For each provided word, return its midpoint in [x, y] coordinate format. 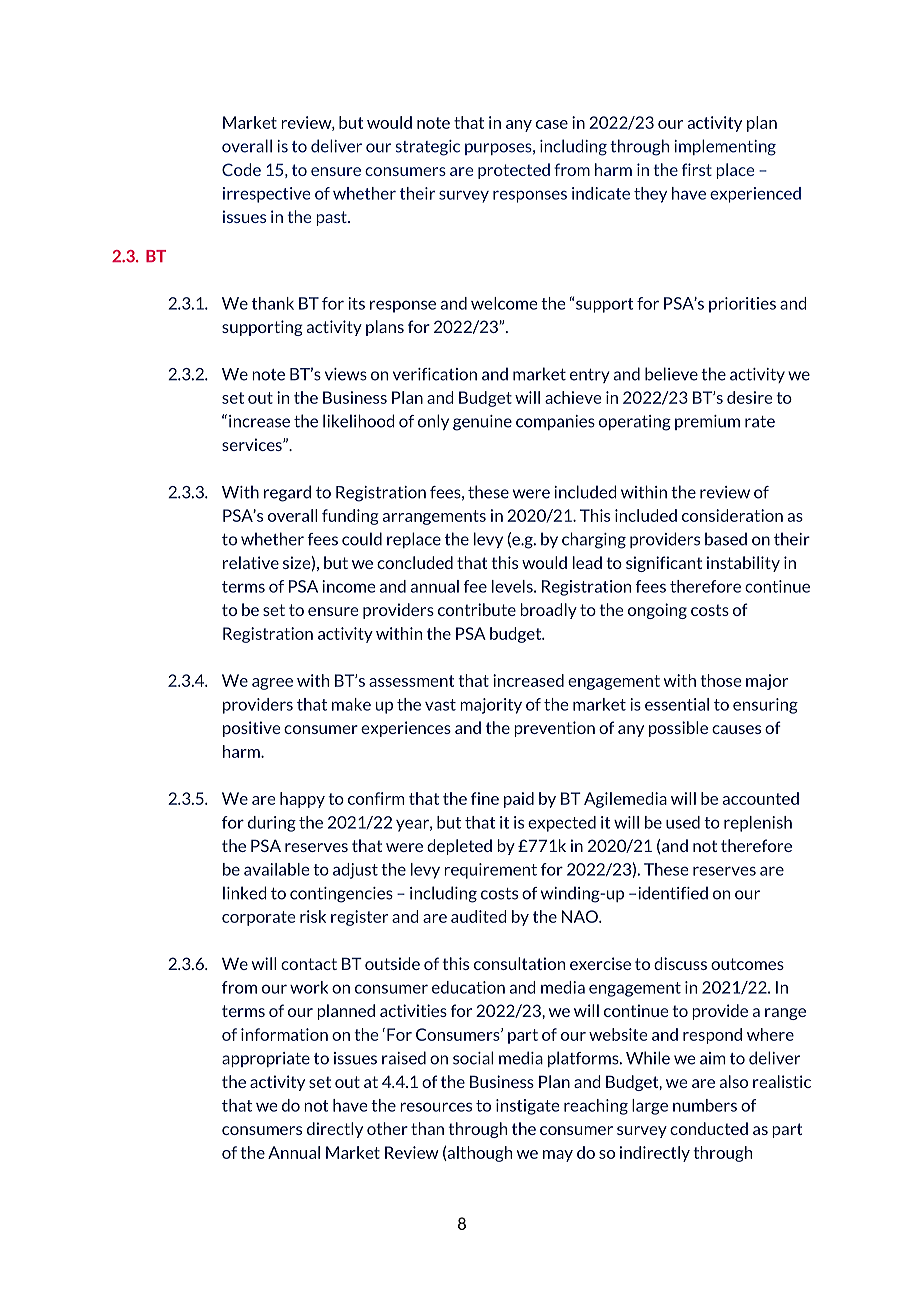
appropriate [266, 1059]
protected [514, 171]
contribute [477, 609]
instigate [528, 1107]
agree [272, 684]
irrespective [266, 195]
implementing [725, 147]
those [721, 680]
